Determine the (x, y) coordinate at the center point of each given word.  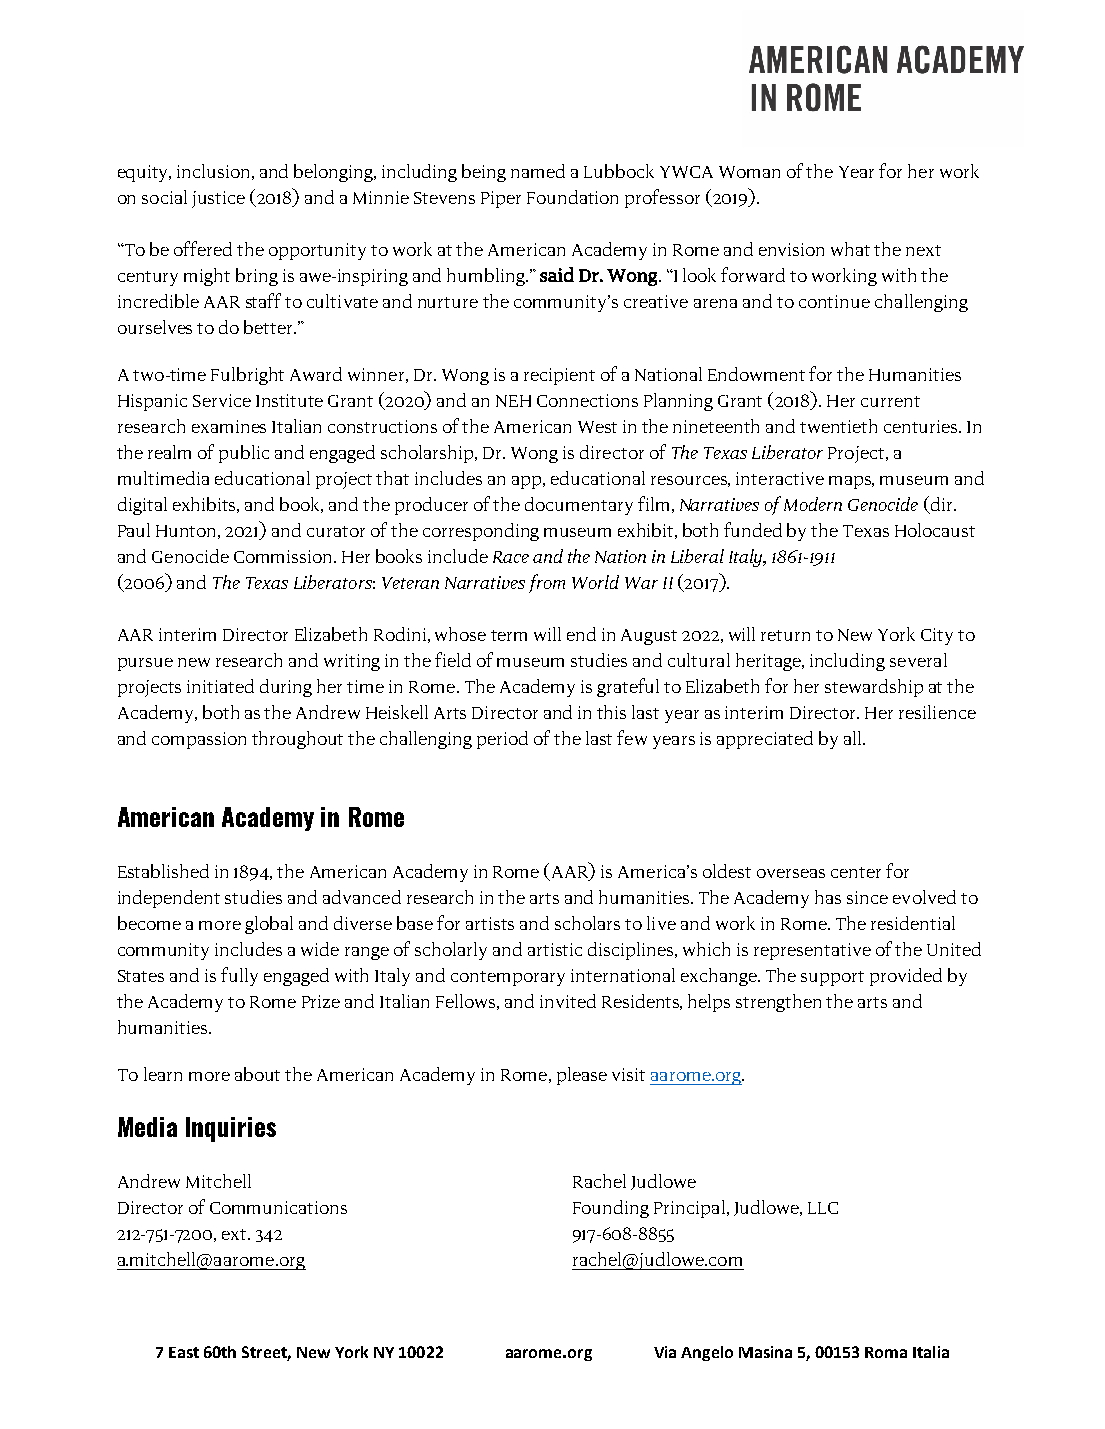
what (850, 249)
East (184, 1352)
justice (218, 199)
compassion (199, 740)
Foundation (572, 197)
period (502, 740)
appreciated (765, 740)
